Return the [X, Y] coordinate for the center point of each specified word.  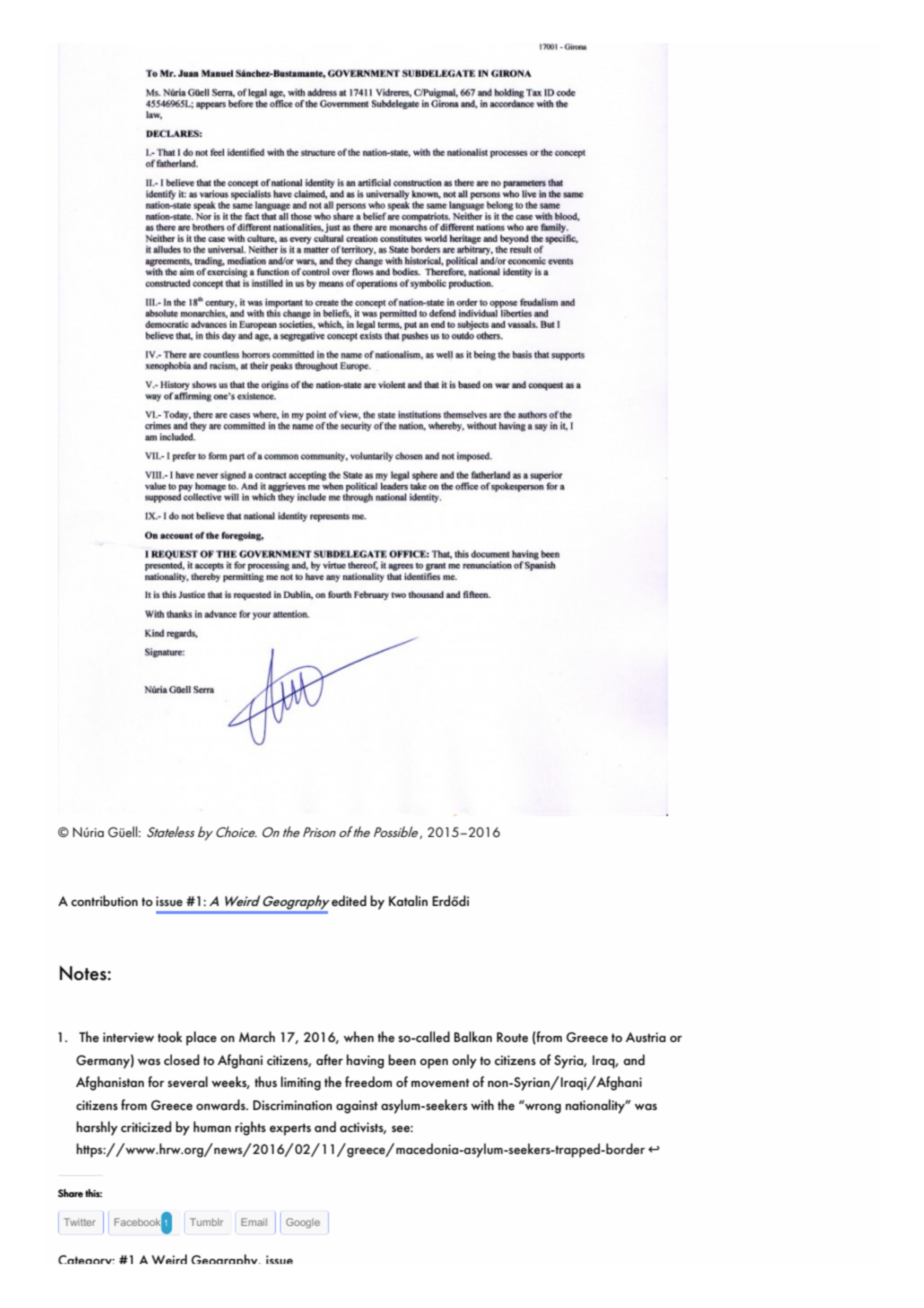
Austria [646, 1037]
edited [349, 900]
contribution [104, 900]
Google [303, 1223]
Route [512, 1037]
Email [254, 1222]
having [365, 1061]
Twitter [80, 1222]
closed [181, 1059]
